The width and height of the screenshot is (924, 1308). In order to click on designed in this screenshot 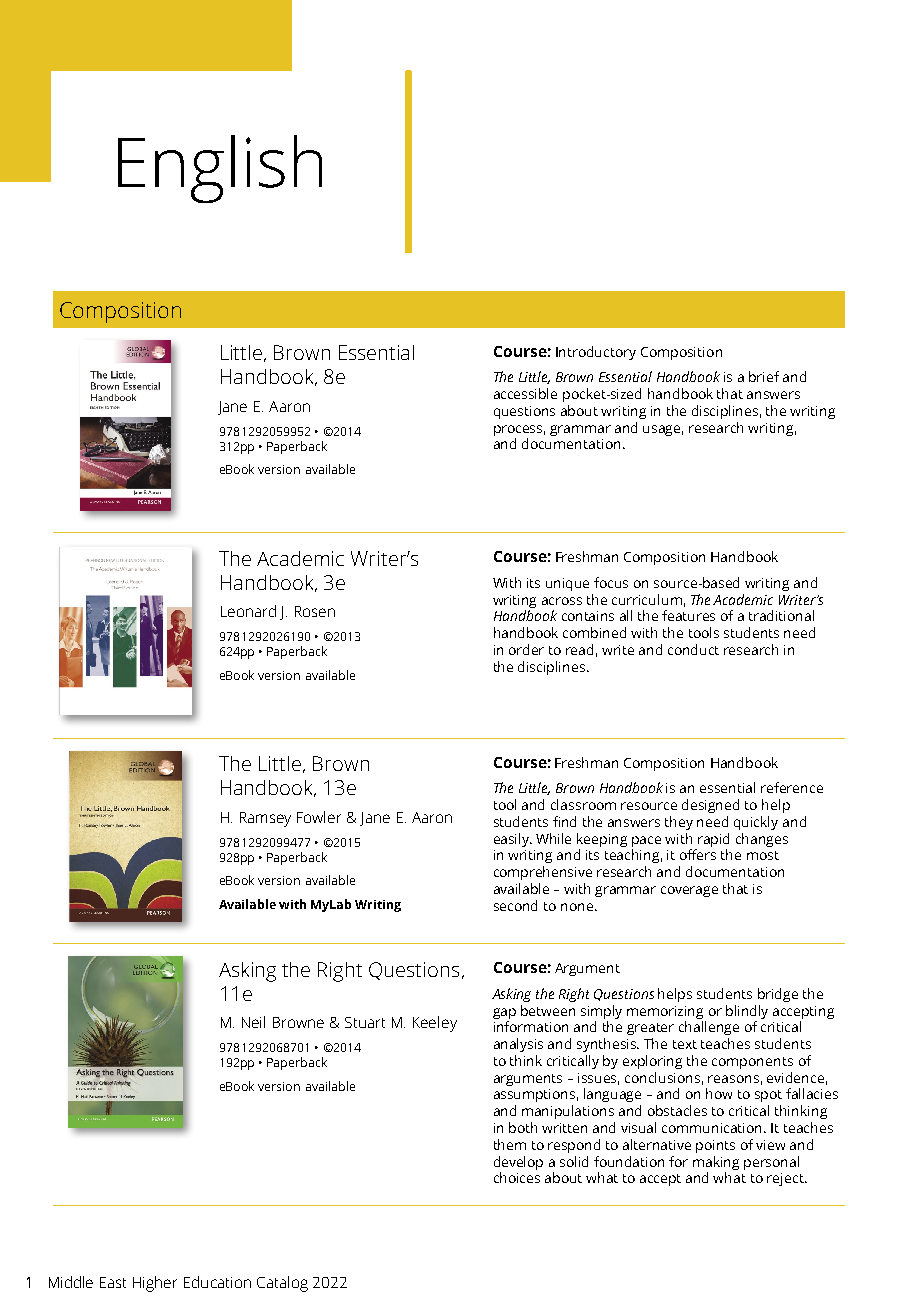, I will do `click(710, 806)`.
